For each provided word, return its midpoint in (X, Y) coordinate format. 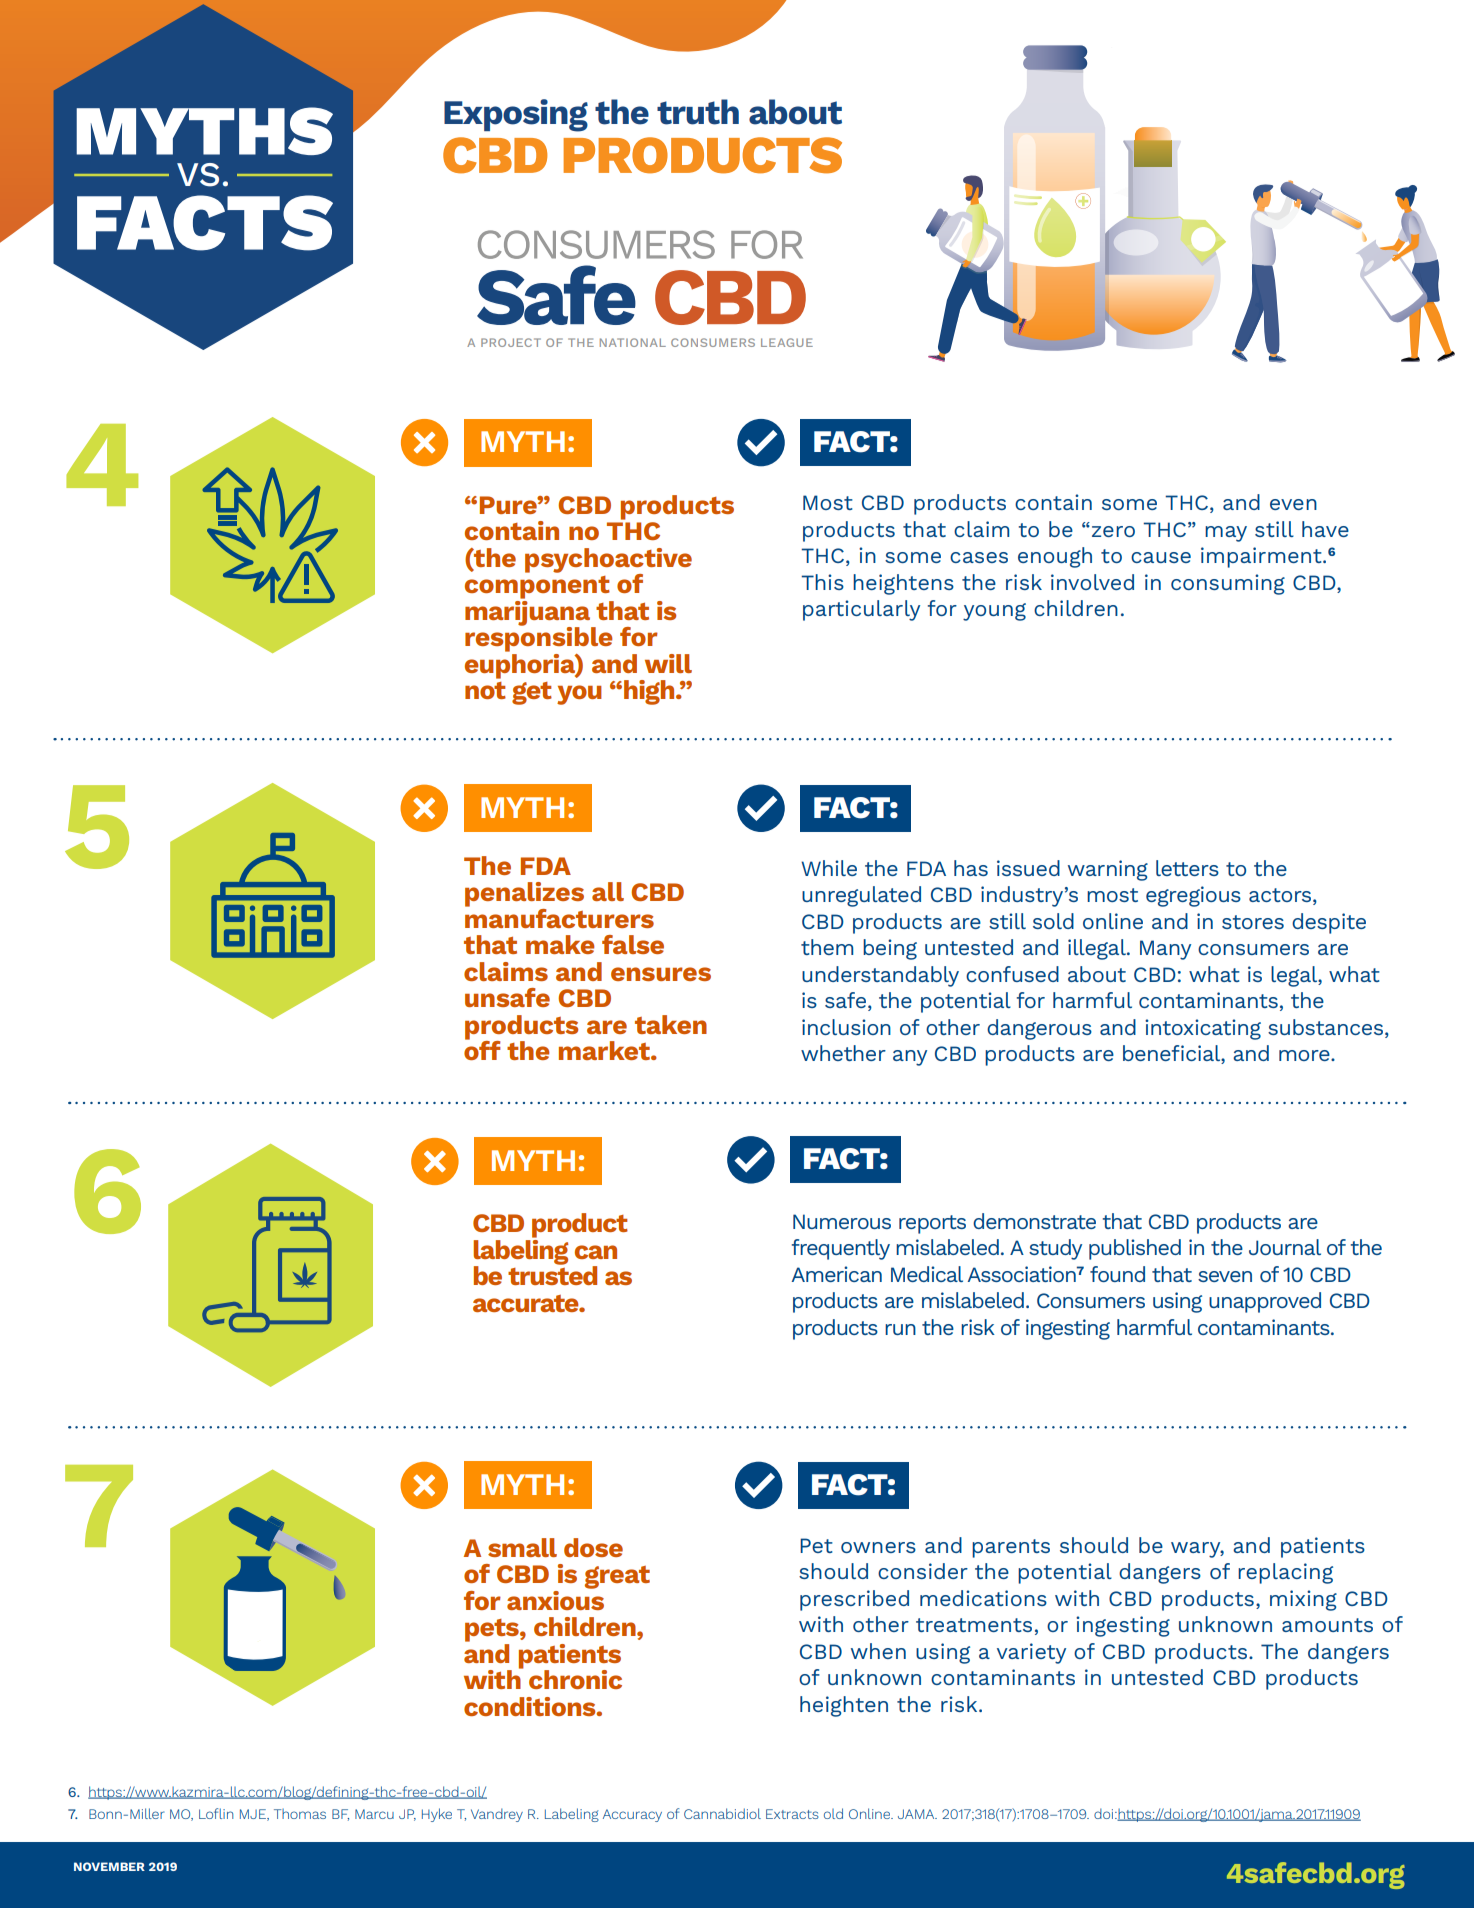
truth (698, 112)
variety (1031, 1653)
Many (1165, 950)
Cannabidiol (722, 1813)
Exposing (516, 115)
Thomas (300, 1814)
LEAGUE (787, 342)
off (482, 1049)
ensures (661, 974)
